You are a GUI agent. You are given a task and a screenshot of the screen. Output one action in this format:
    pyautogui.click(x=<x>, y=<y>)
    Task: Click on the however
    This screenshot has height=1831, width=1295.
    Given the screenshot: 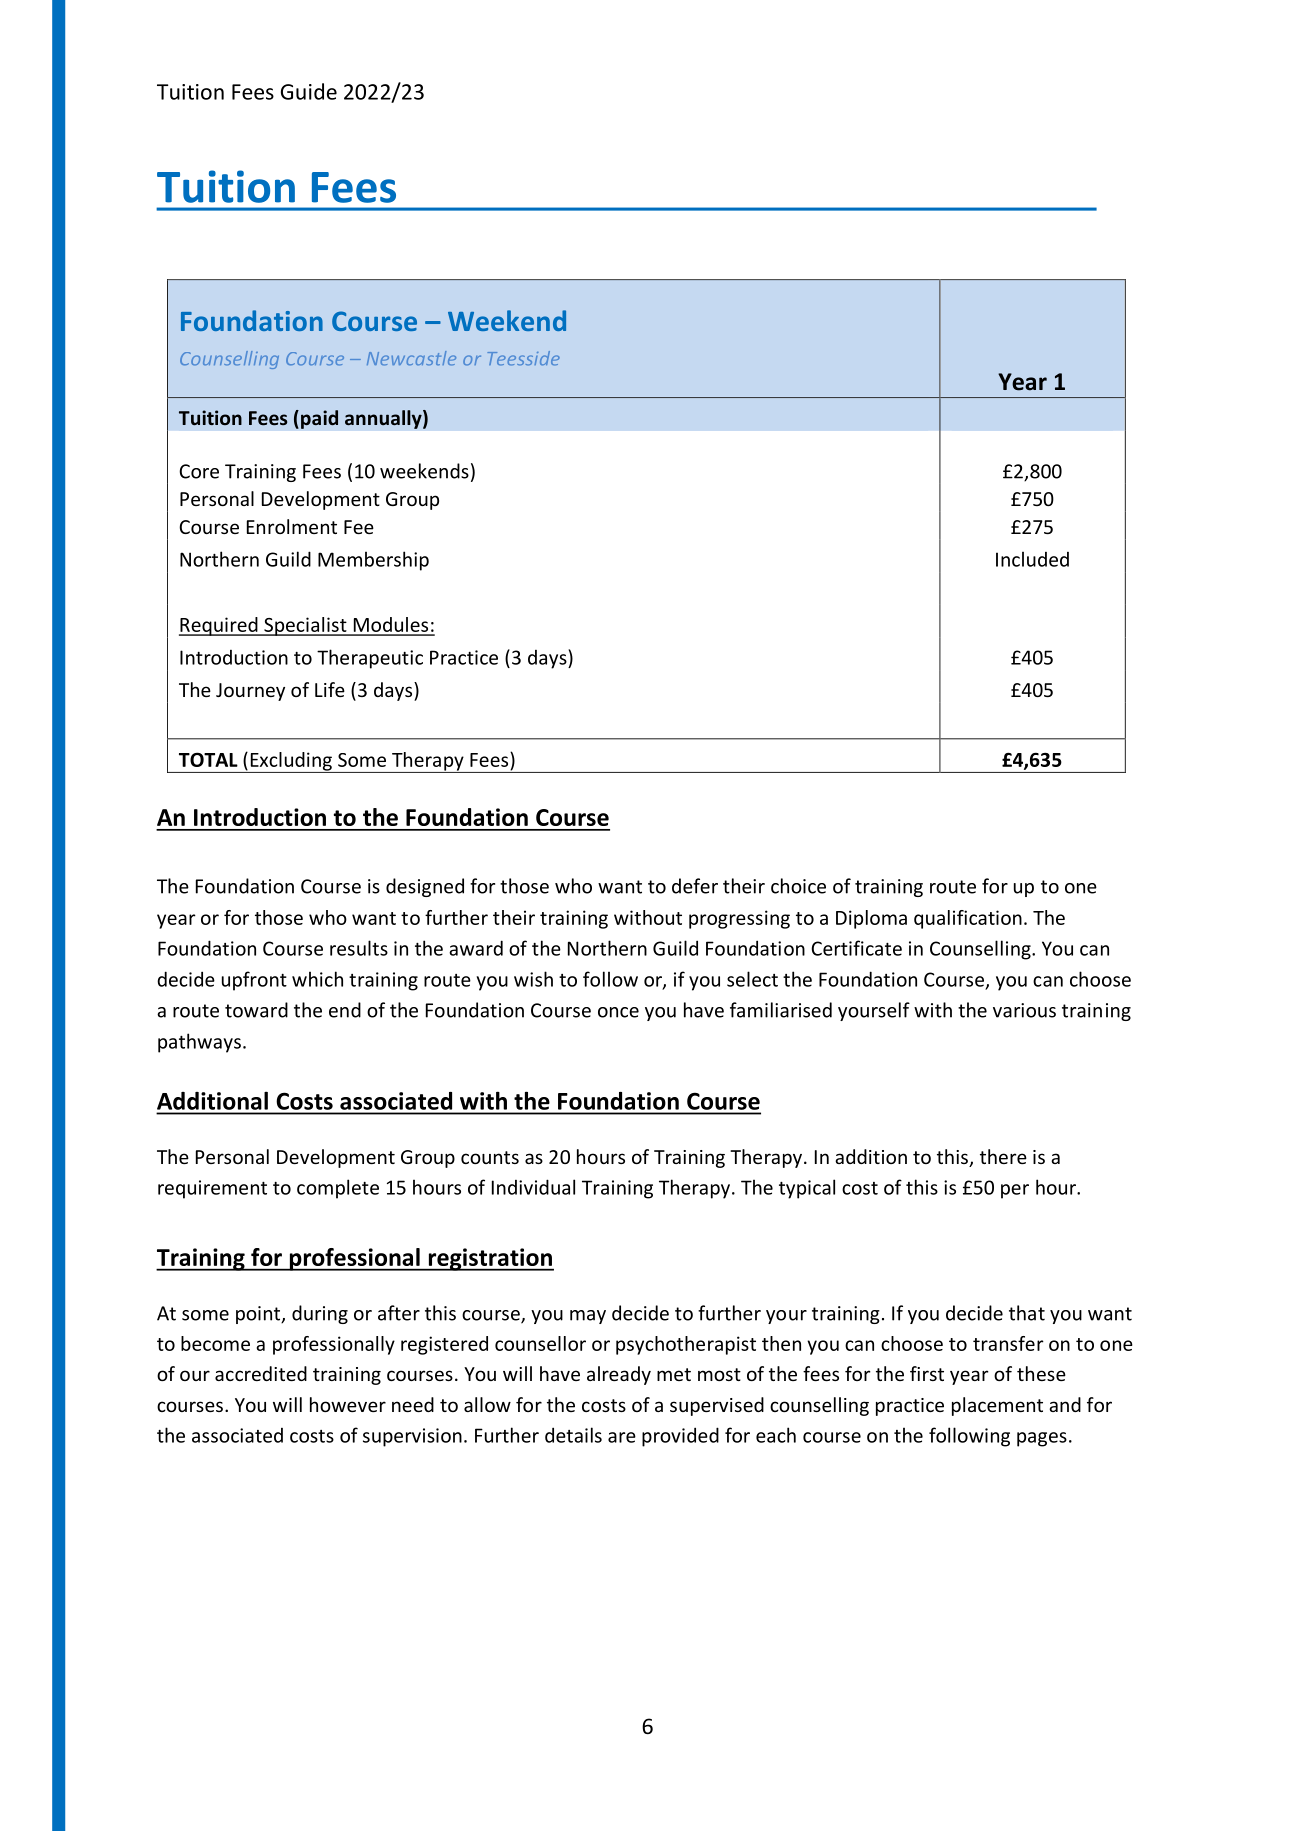 What is the action you would take?
    pyautogui.click(x=348, y=1404)
